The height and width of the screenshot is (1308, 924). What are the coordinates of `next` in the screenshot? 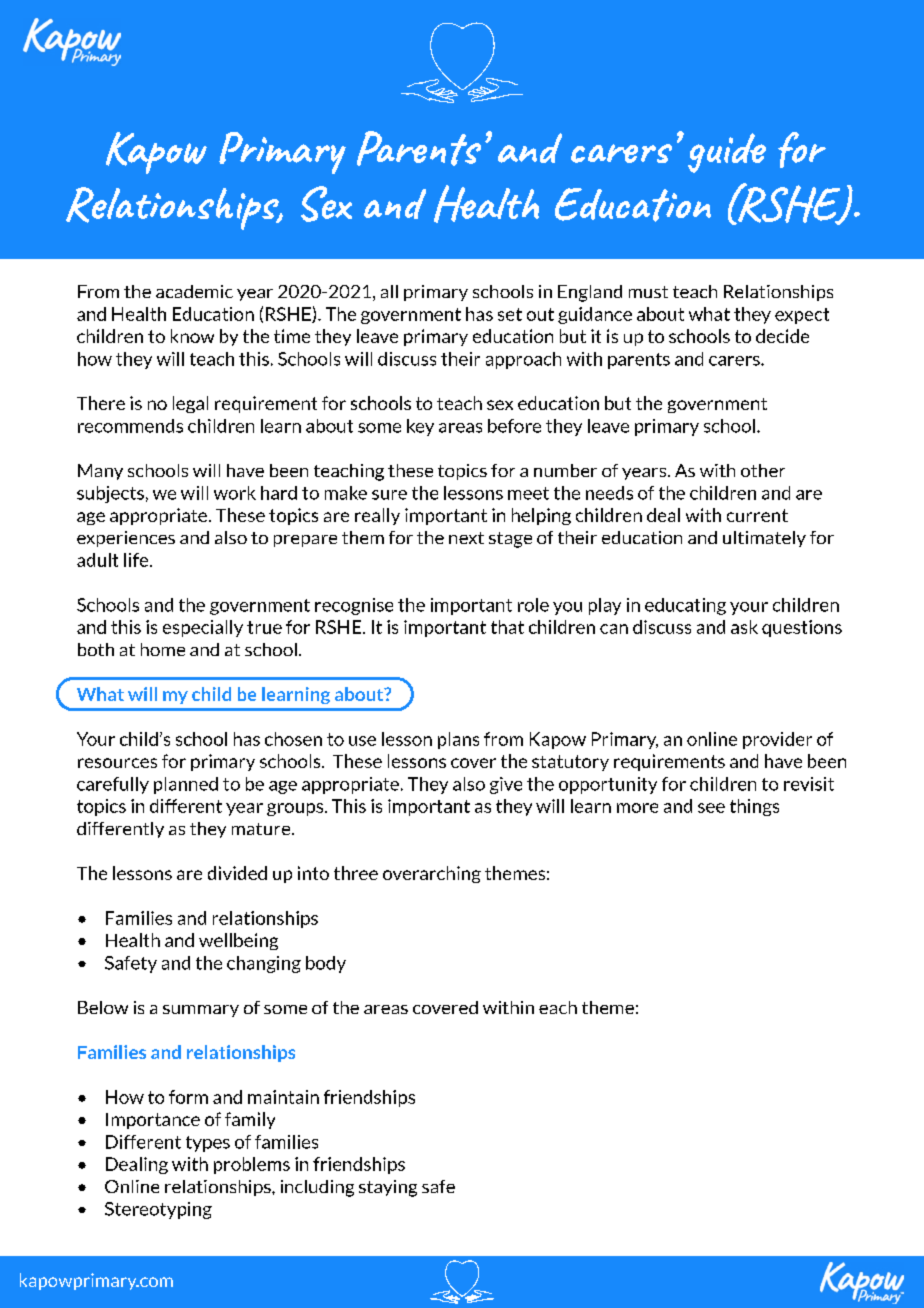 It's located at (466, 538).
